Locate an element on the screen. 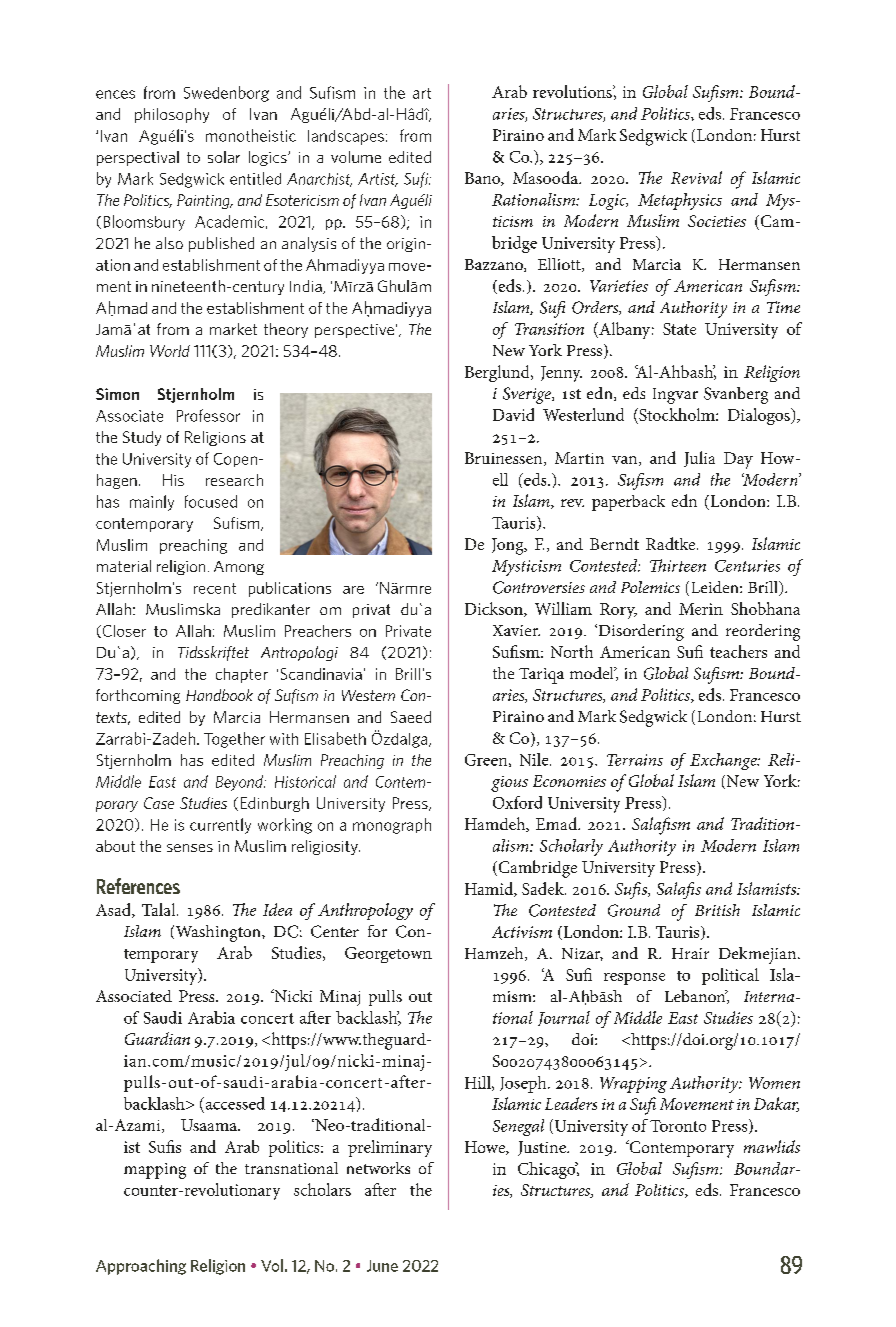 The image size is (896, 1327). Approaching is located at coordinates (141, 1267).
